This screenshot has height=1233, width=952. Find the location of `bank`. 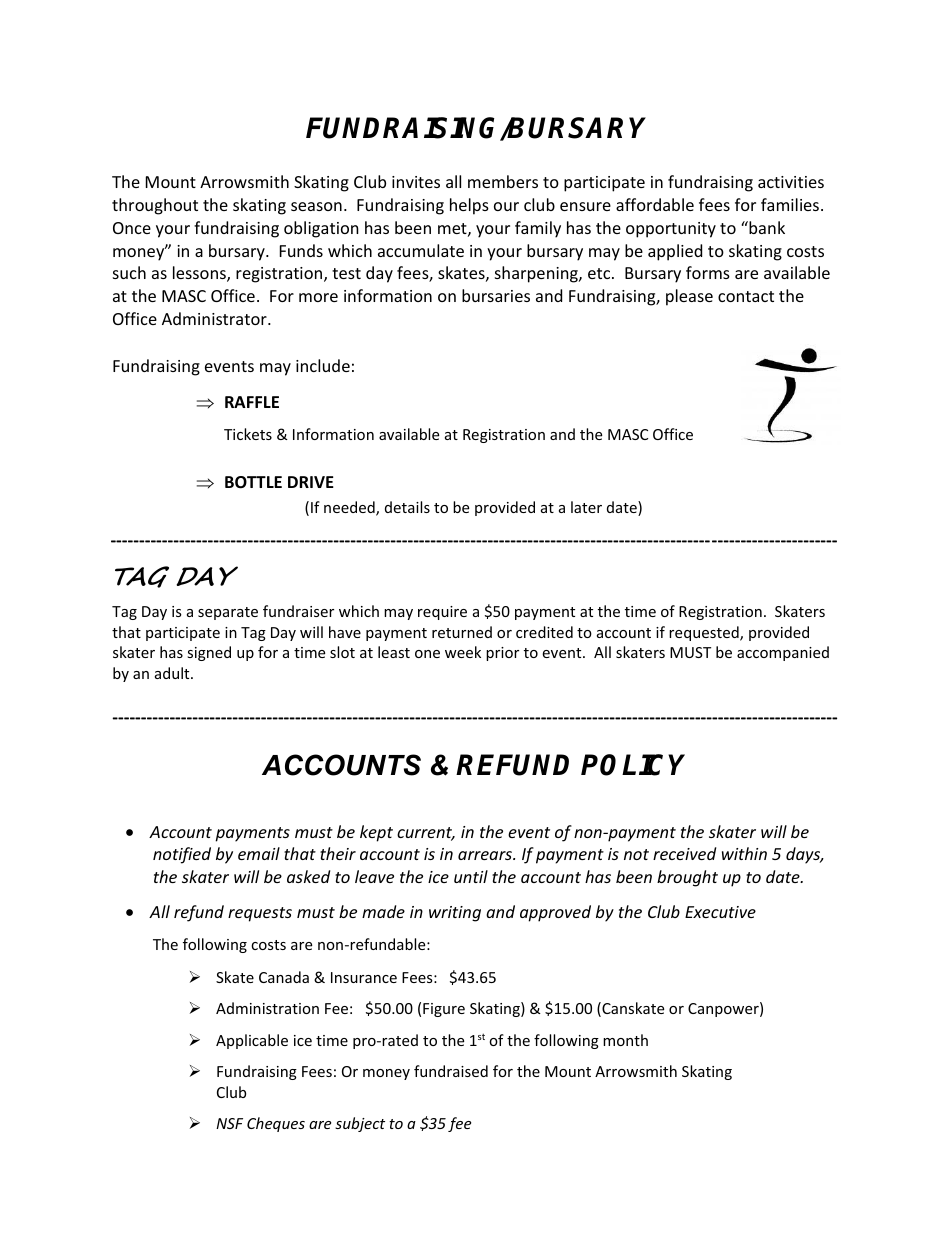

bank is located at coordinates (766, 227).
